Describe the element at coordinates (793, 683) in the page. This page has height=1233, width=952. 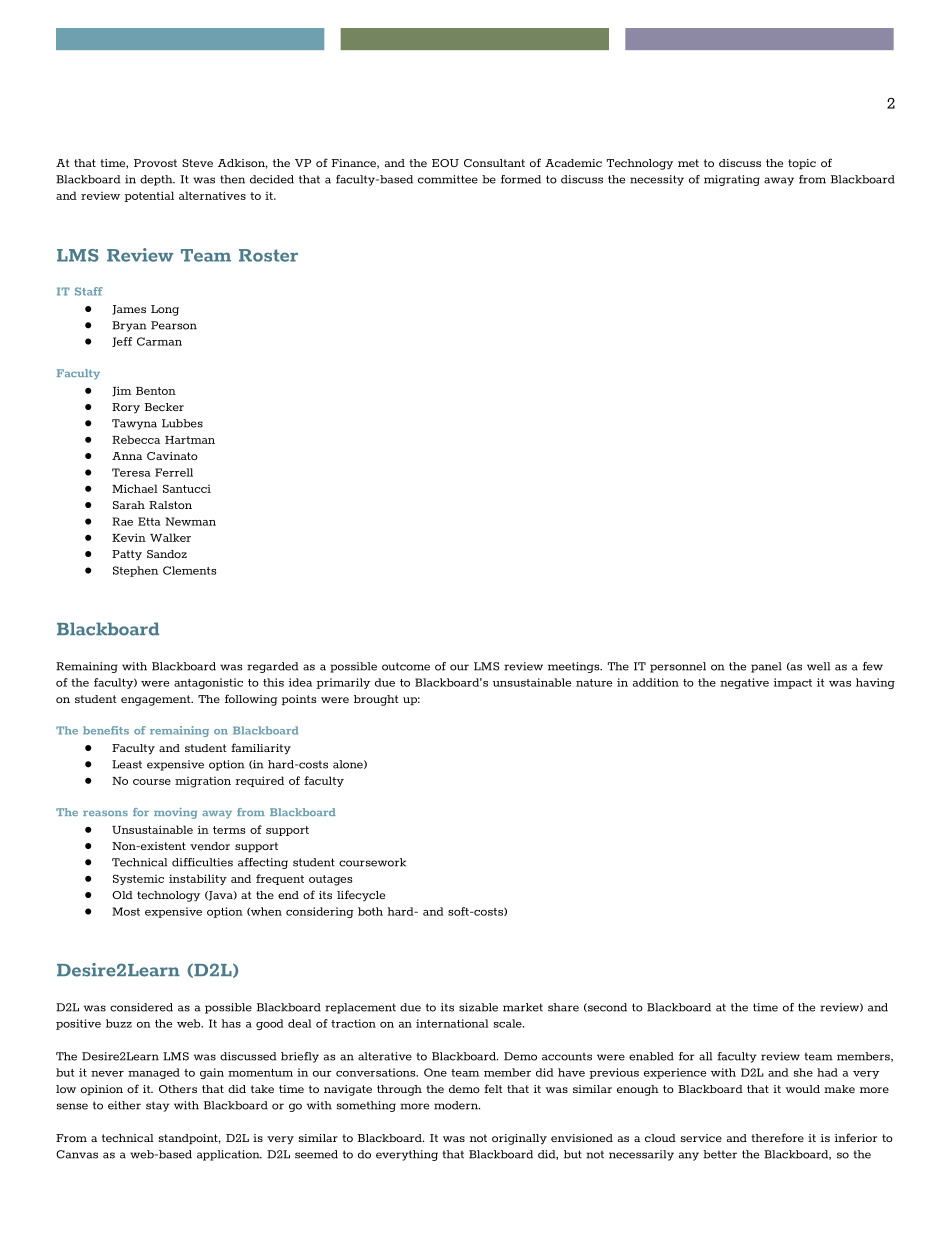
I see `impact` at that location.
